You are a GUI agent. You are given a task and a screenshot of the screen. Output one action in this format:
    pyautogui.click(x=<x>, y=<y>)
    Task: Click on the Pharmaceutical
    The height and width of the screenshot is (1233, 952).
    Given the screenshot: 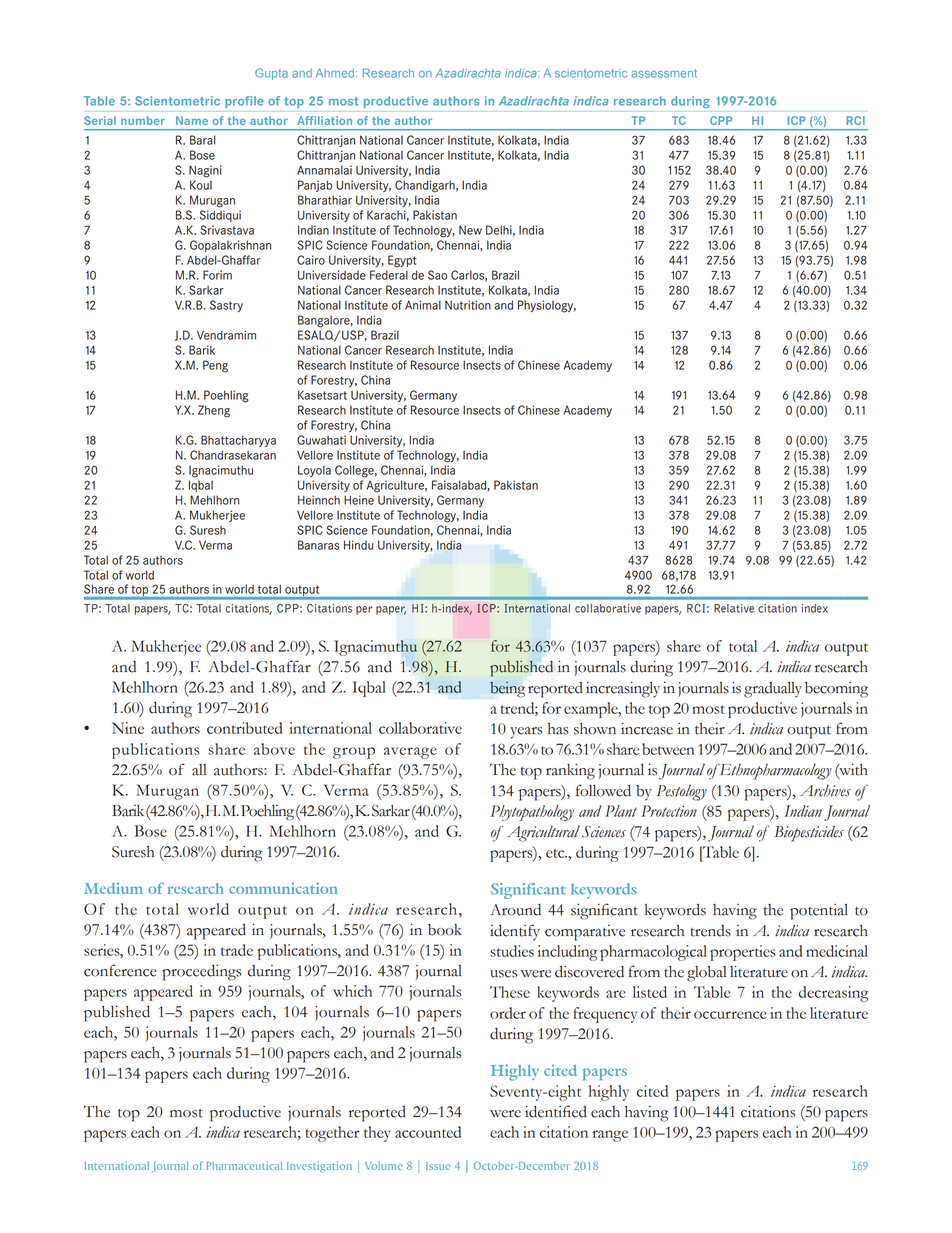 What is the action you would take?
    pyautogui.click(x=244, y=1165)
